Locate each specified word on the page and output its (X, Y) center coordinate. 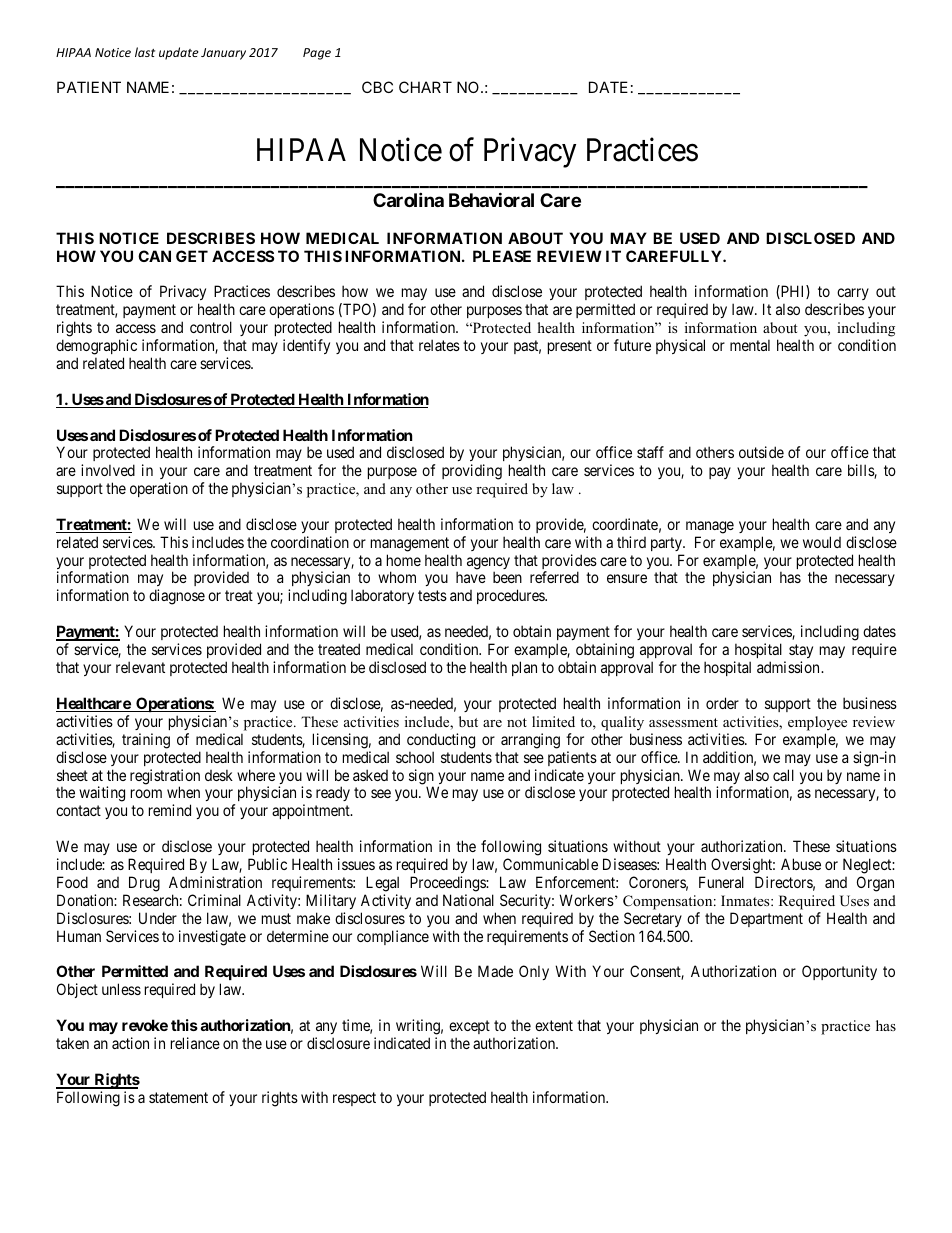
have (471, 577)
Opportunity (839, 972)
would (822, 542)
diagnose (177, 597)
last (145, 52)
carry (853, 294)
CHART (425, 87)
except (469, 1027)
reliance (195, 1043)
